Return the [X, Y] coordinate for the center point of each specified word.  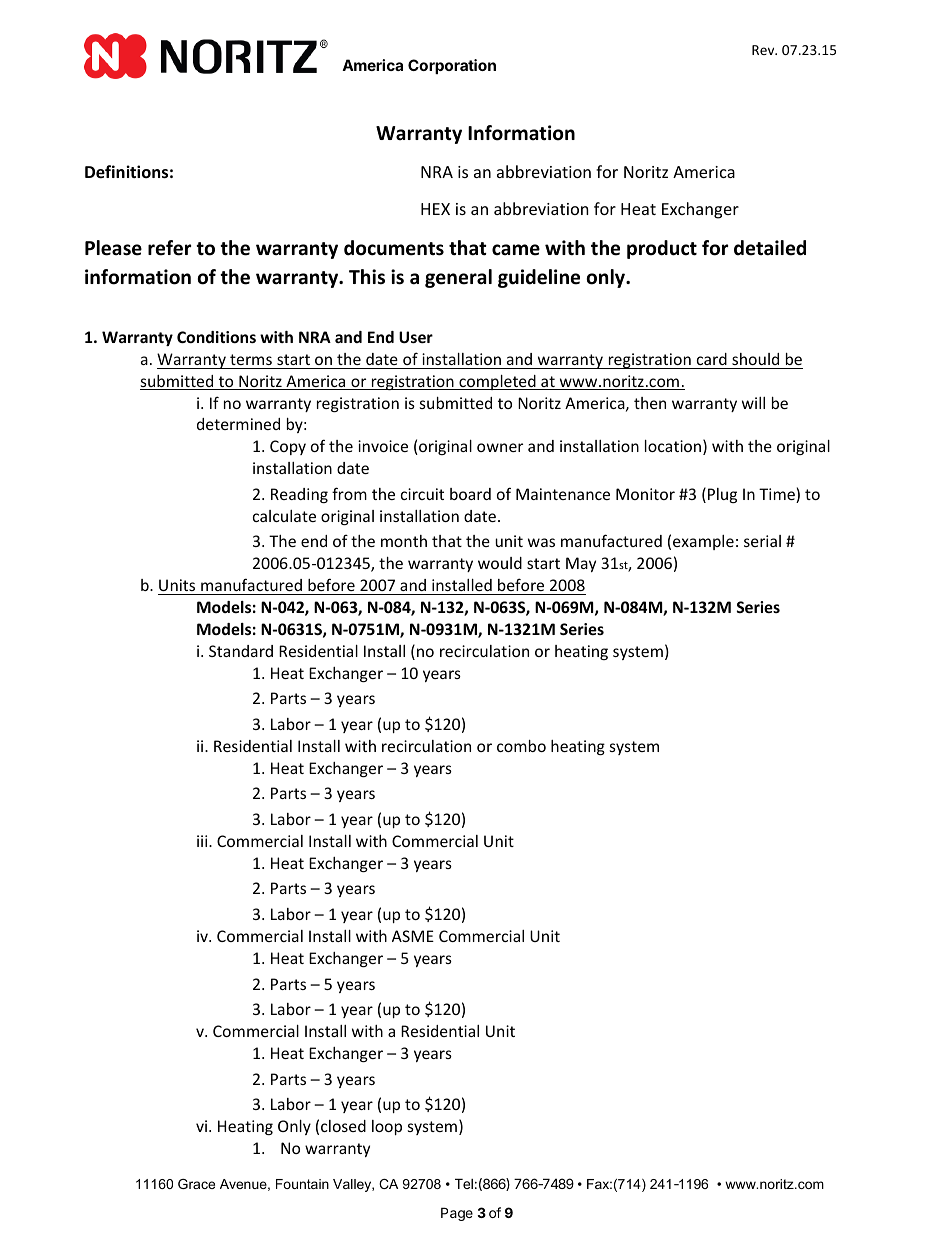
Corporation [452, 66]
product [662, 249]
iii [203, 841]
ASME [413, 936]
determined [238, 424]
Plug [722, 495]
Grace [196, 1184]
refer [169, 248]
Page [457, 1214]
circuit [422, 494]
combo [521, 746]
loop [387, 1127]
